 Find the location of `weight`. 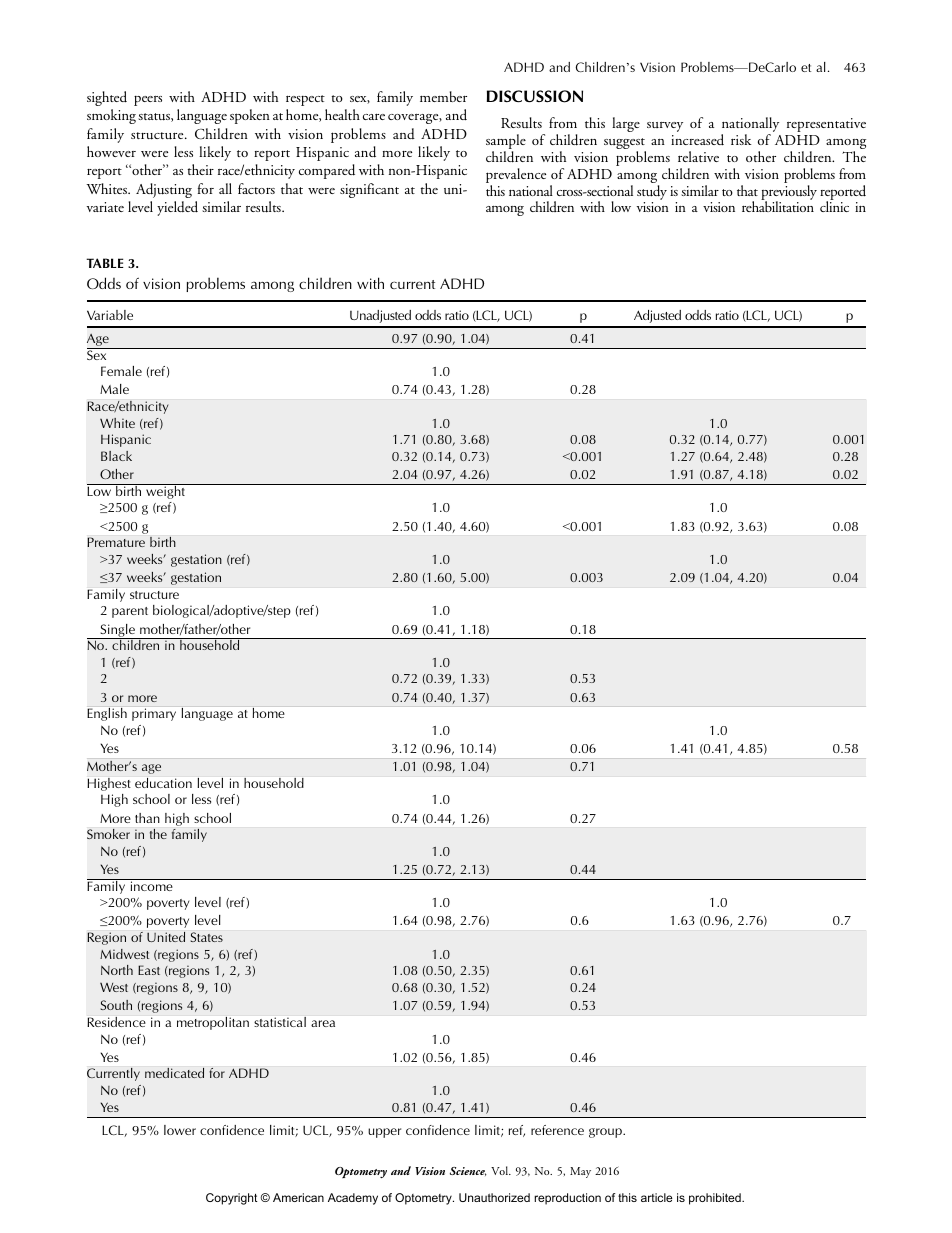

weight is located at coordinates (166, 491).
